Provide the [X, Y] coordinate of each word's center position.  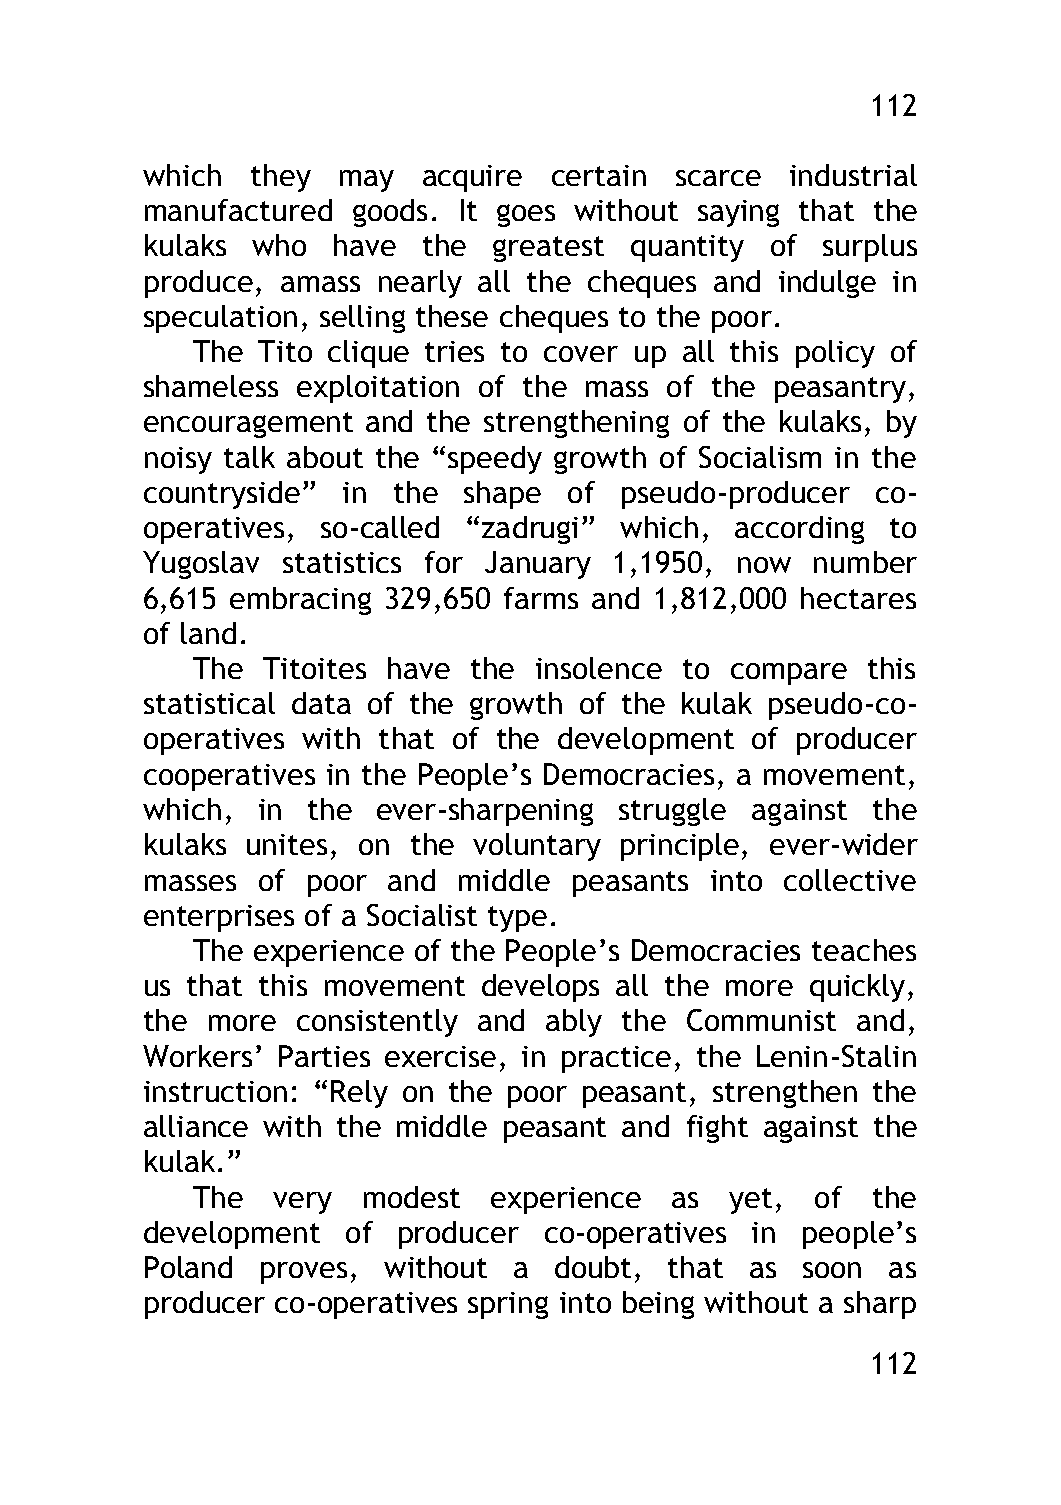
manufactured [238, 210]
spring [508, 1305]
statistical [209, 703]
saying [738, 213]
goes [526, 215]
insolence [599, 668]
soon [832, 1270]
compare [789, 674]
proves [304, 1273]
